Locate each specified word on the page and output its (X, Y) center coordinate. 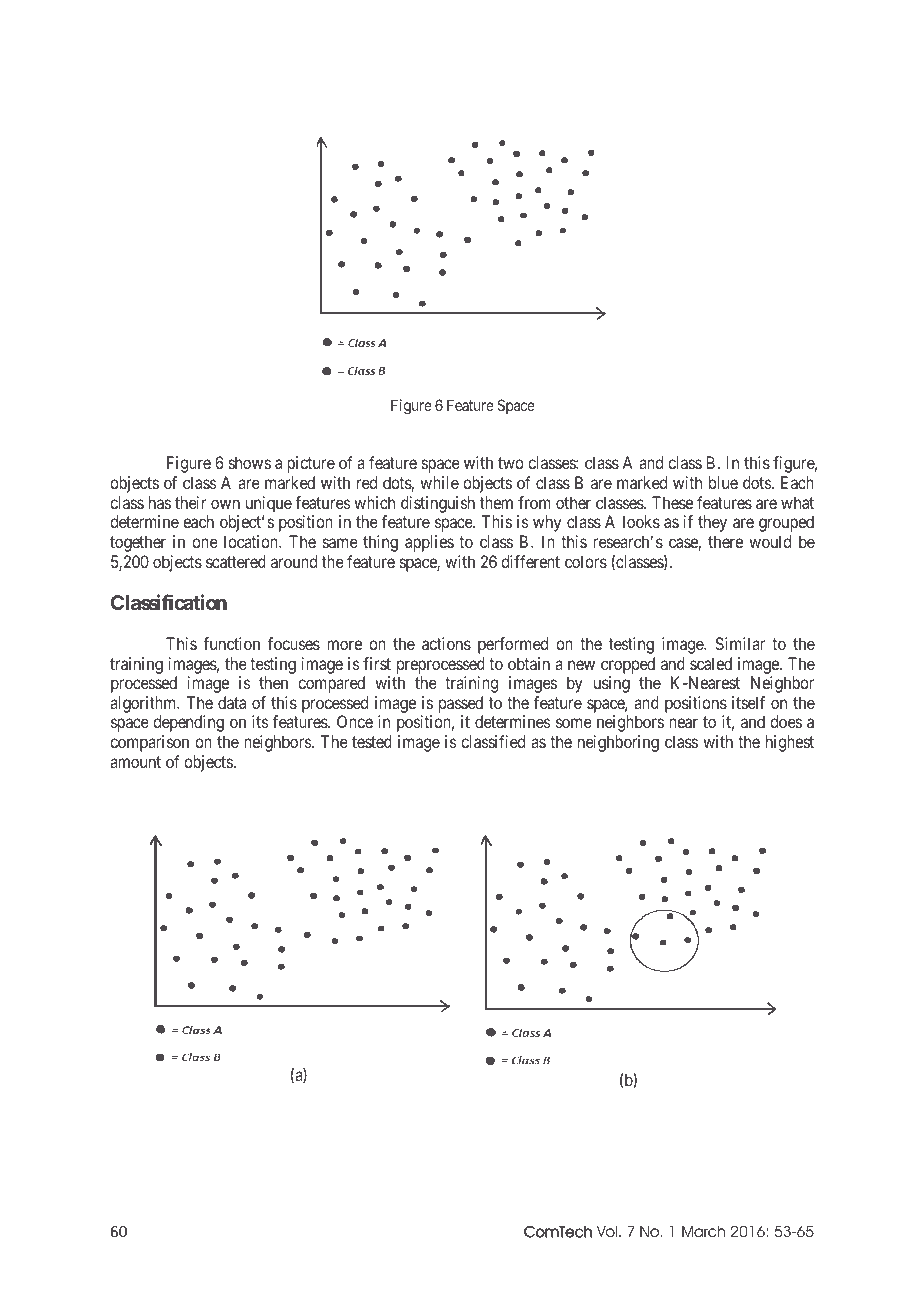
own (225, 504)
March (703, 1232)
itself (748, 702)
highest (790, 743)
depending (188, 723)
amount (135, 762)
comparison (149, 743)
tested (372, 741)
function (231, 643)
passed (461, 706)
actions (446, 643)
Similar (740, 643)
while (439, 482)
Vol (607, 1232)
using (612, 684)
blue (723, 482)
